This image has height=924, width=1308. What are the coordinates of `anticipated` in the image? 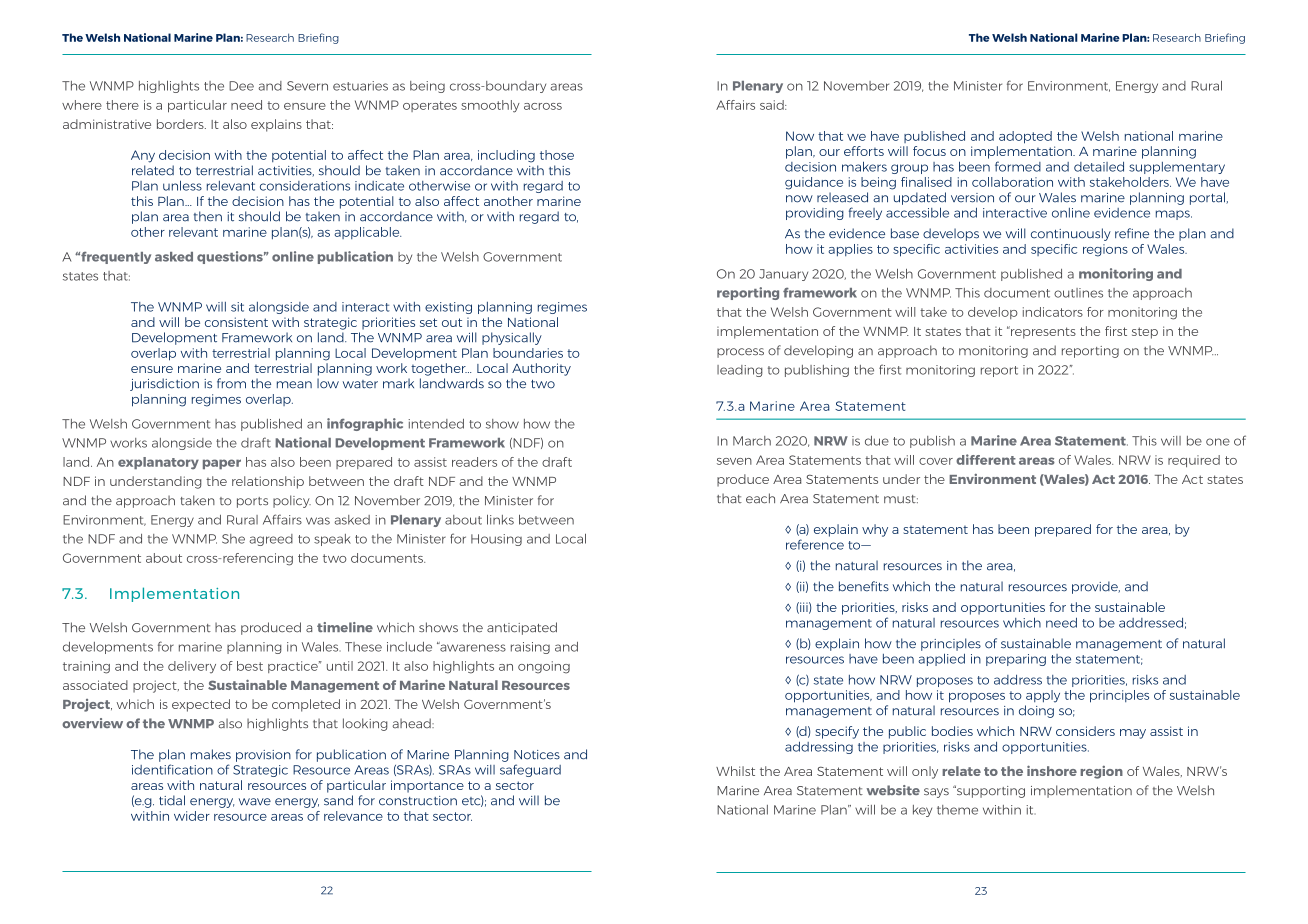 It's located at (522, 628).
